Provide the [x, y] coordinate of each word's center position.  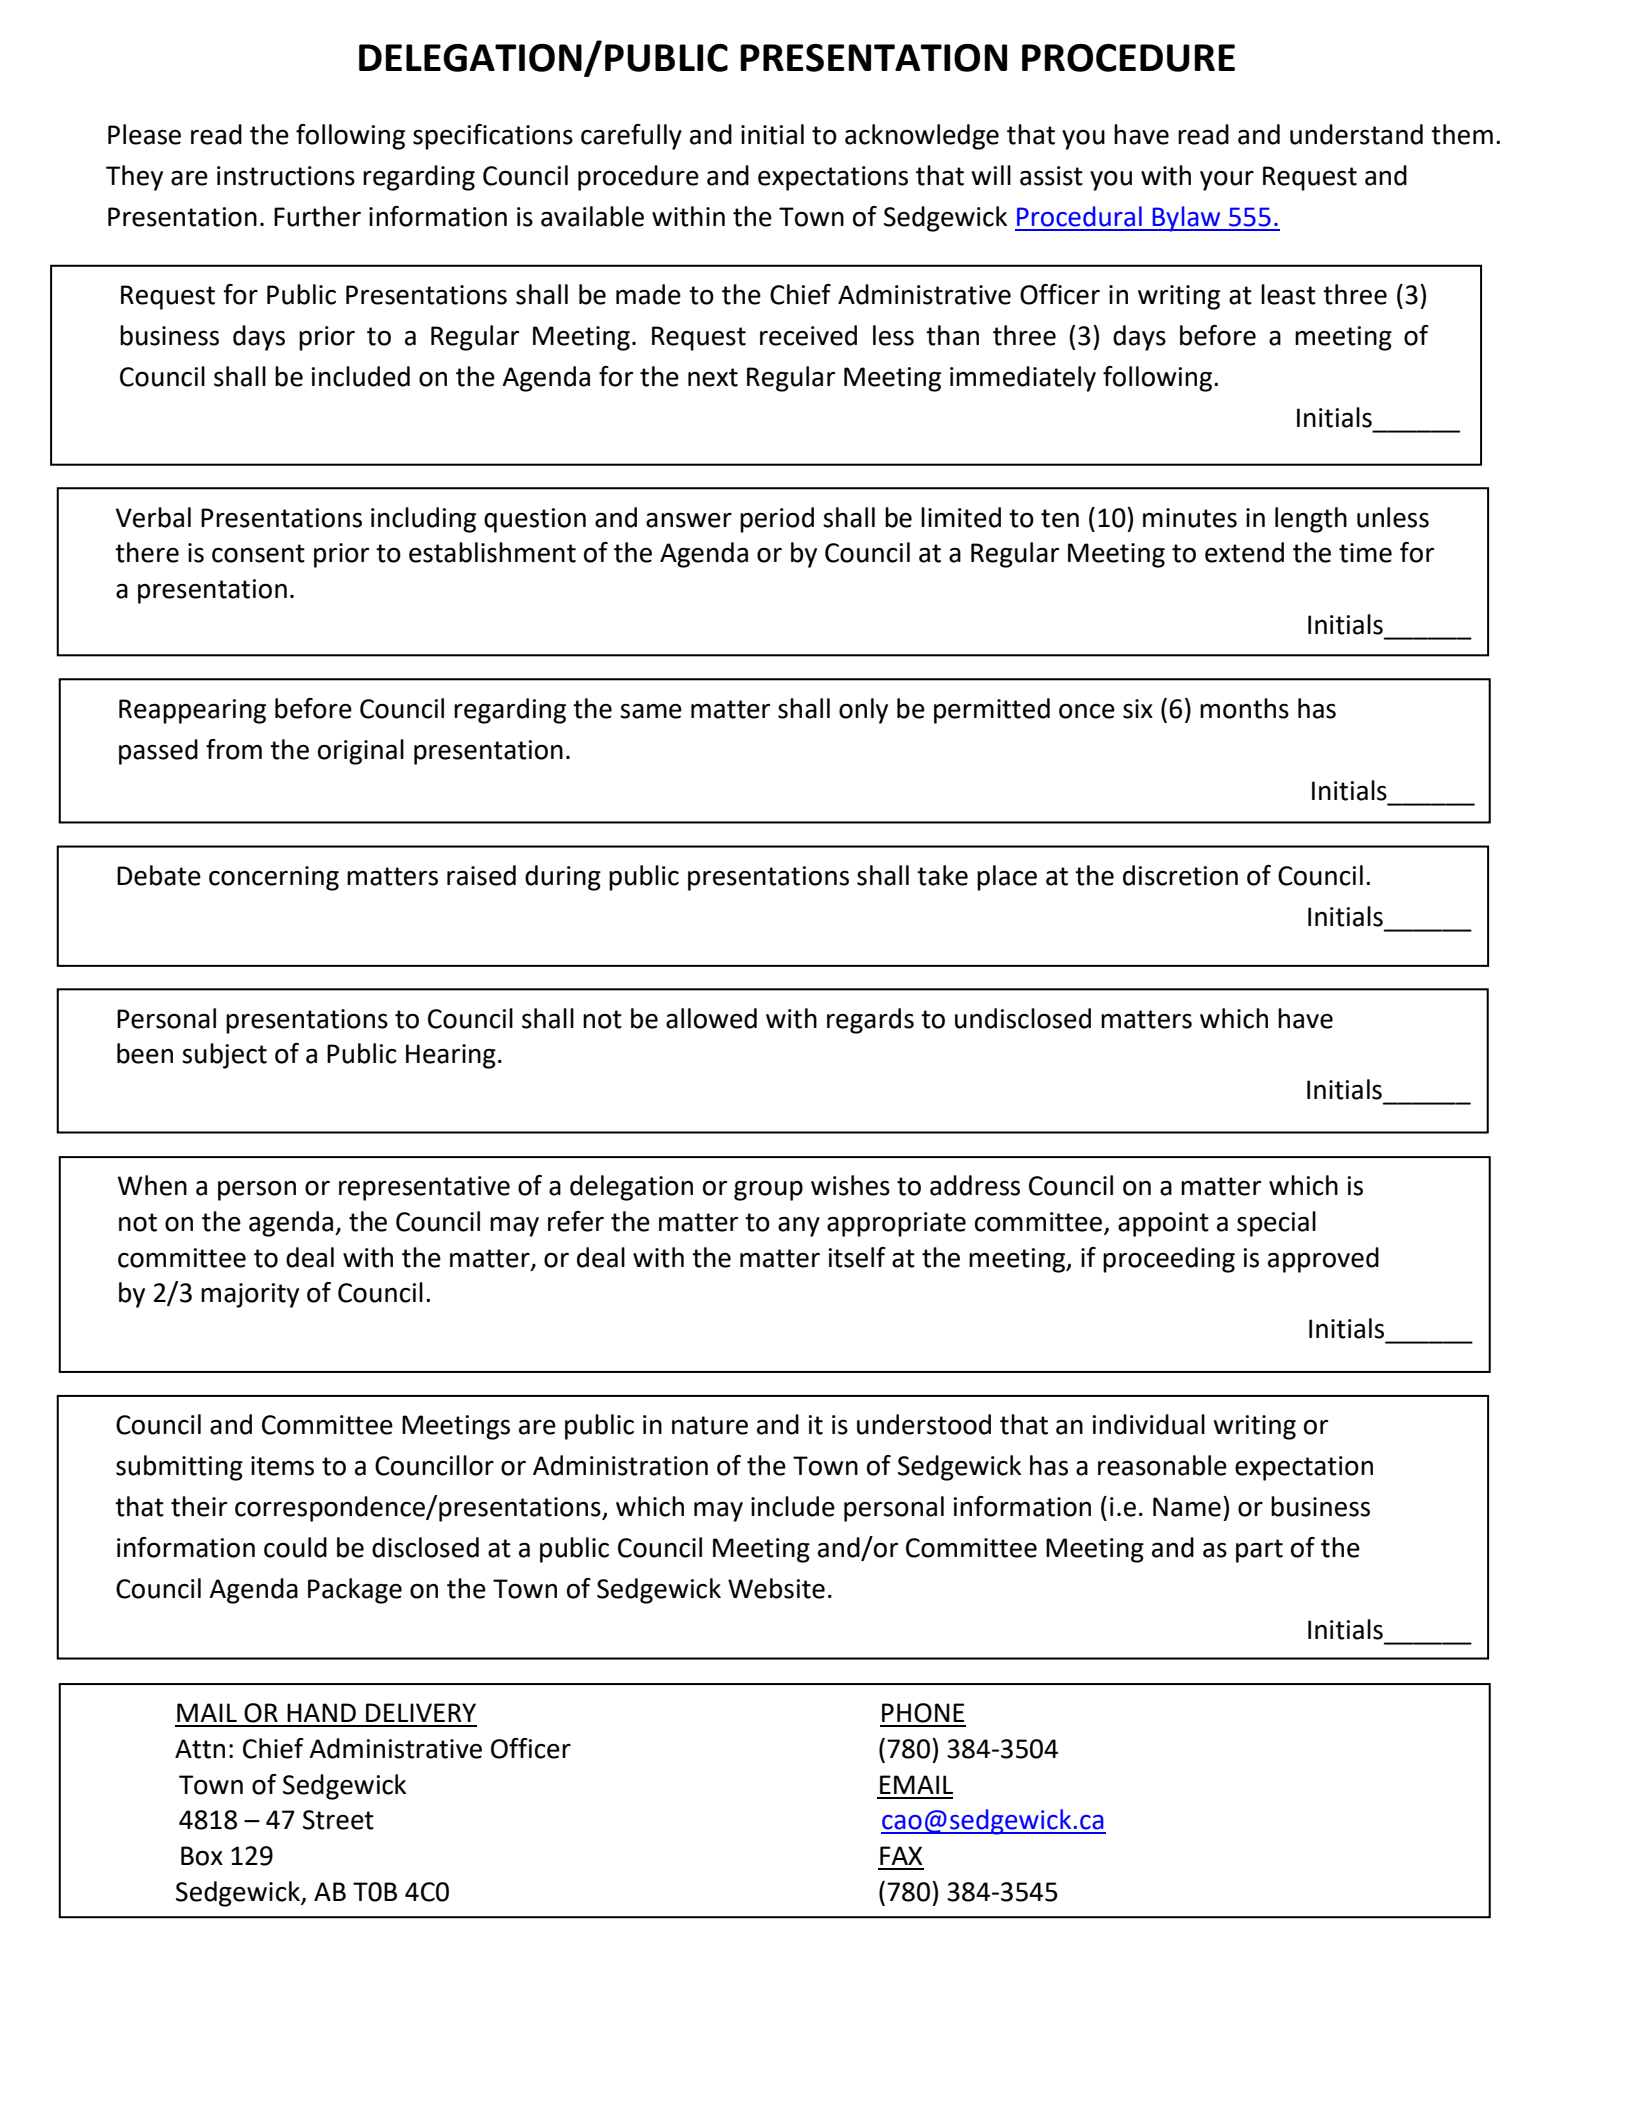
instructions [286, 176]
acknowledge [922, 137]
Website [776, 1588]
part [1259, 1551]
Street [338, 1820]
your [1227, 181]
